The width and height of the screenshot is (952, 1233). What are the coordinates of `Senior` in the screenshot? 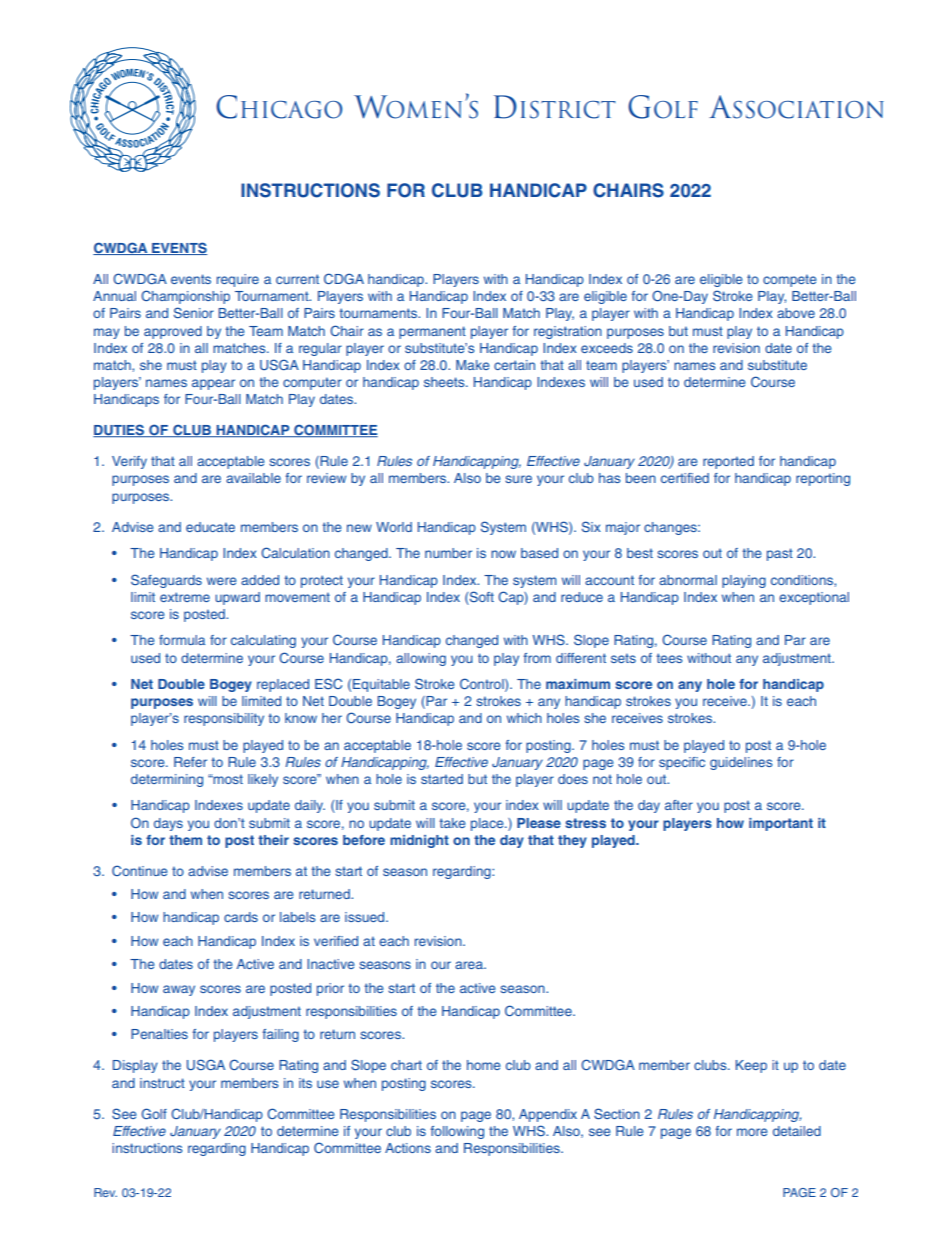 It's located at (194, 312).
